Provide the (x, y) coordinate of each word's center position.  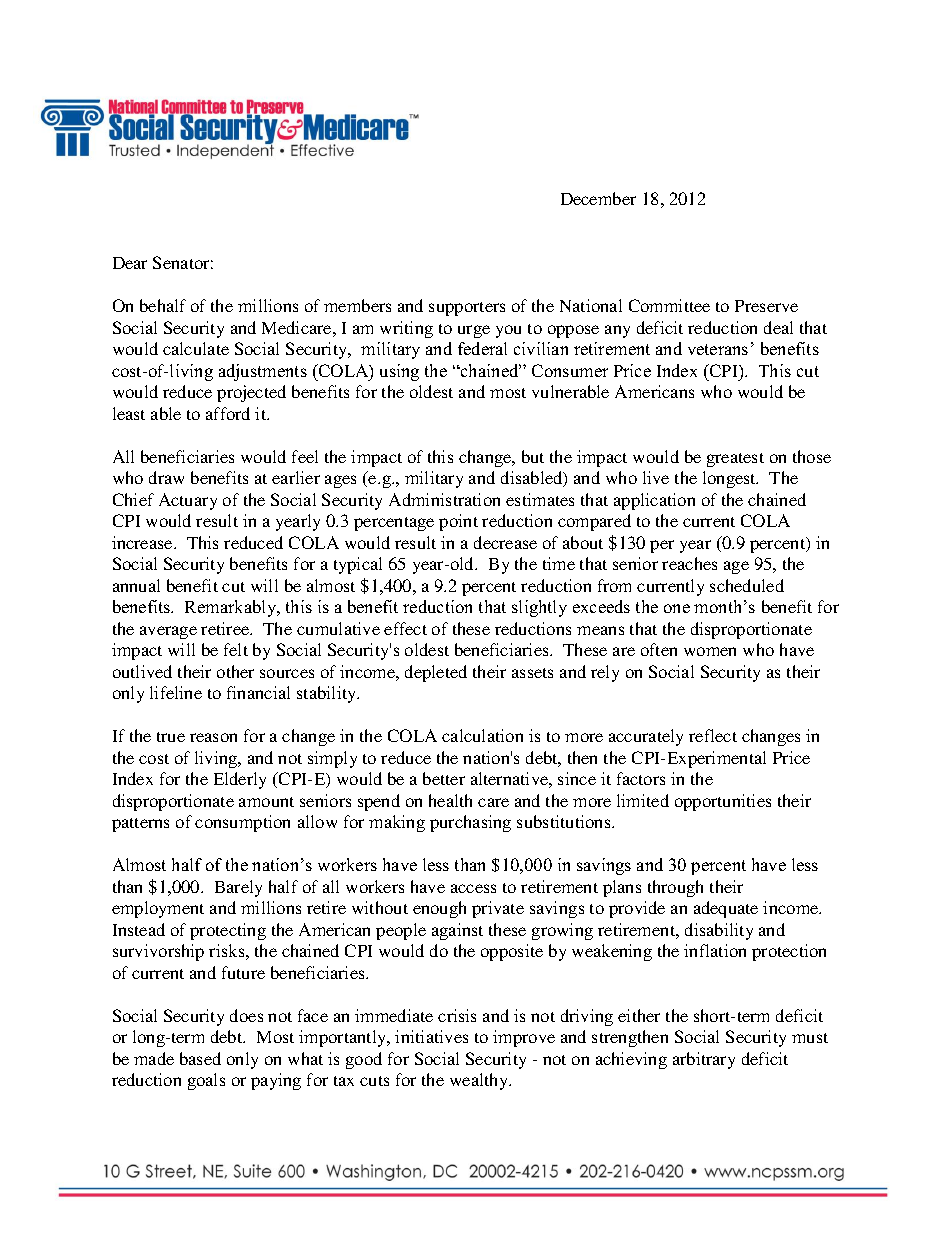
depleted (436, 673)
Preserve (766, 306)
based (200, 1058)
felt (236, 649)
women (710, 651)
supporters (467, 309)
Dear (130, 263)
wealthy (480, 1081)
